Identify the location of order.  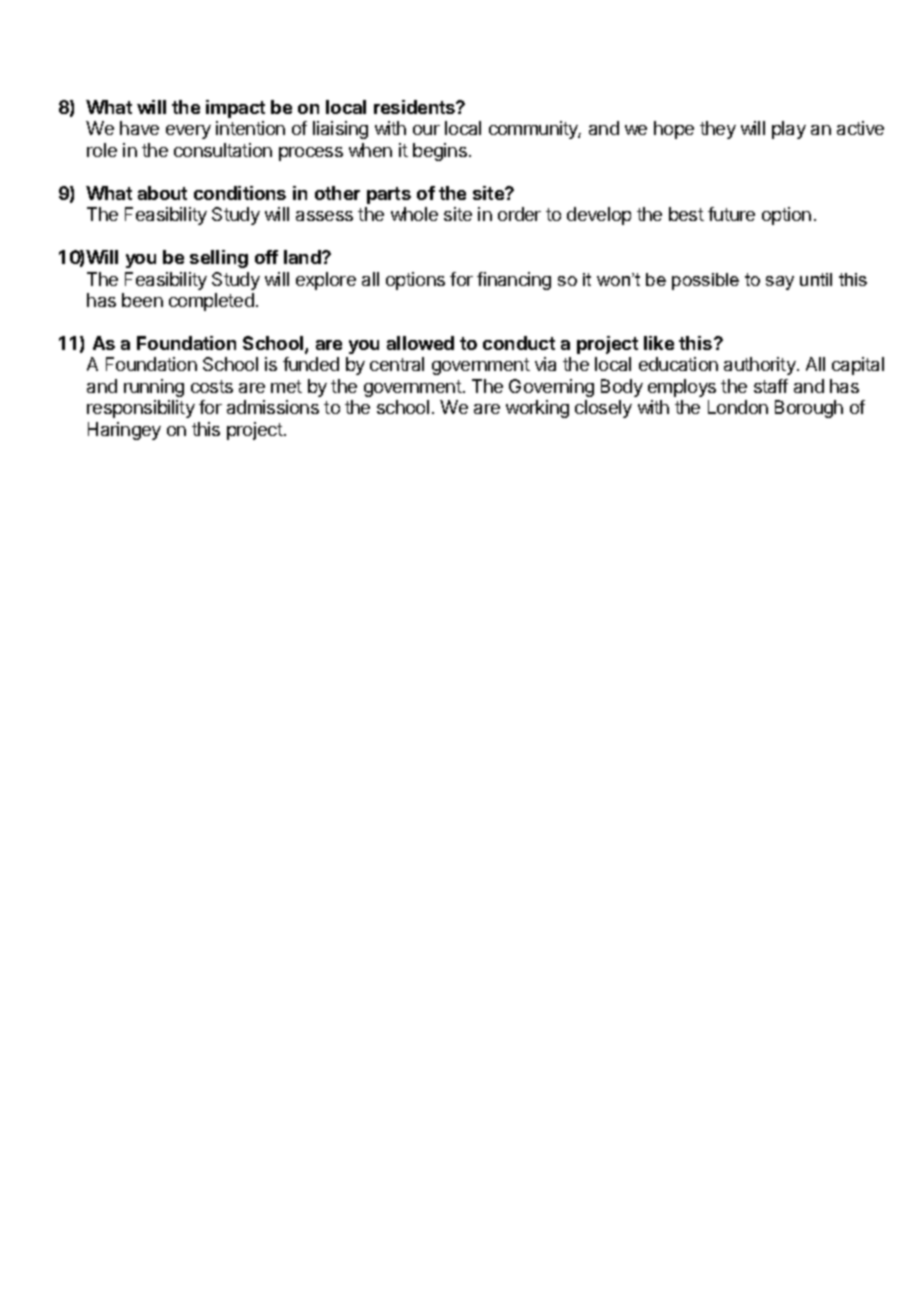
(519, 214).
